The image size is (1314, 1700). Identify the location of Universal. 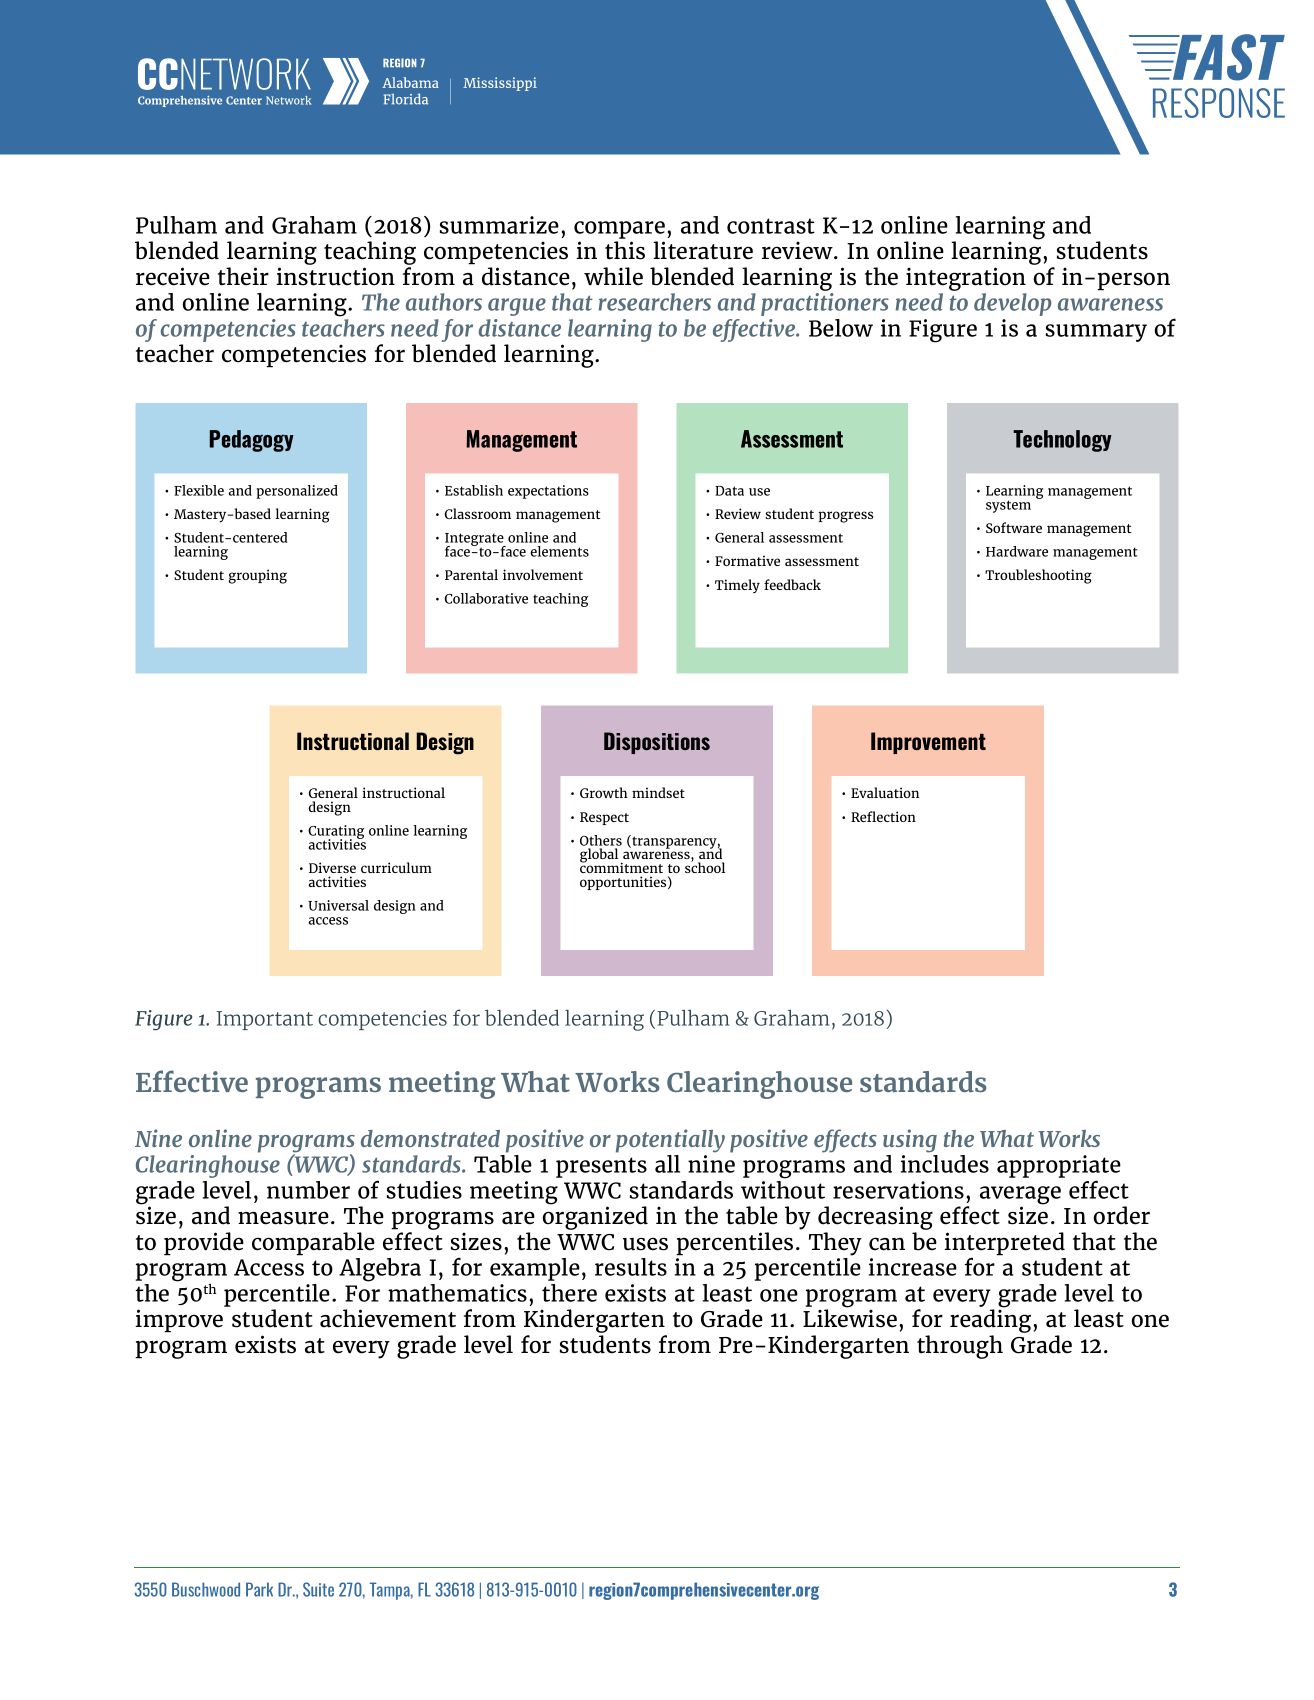
(338, 905).
